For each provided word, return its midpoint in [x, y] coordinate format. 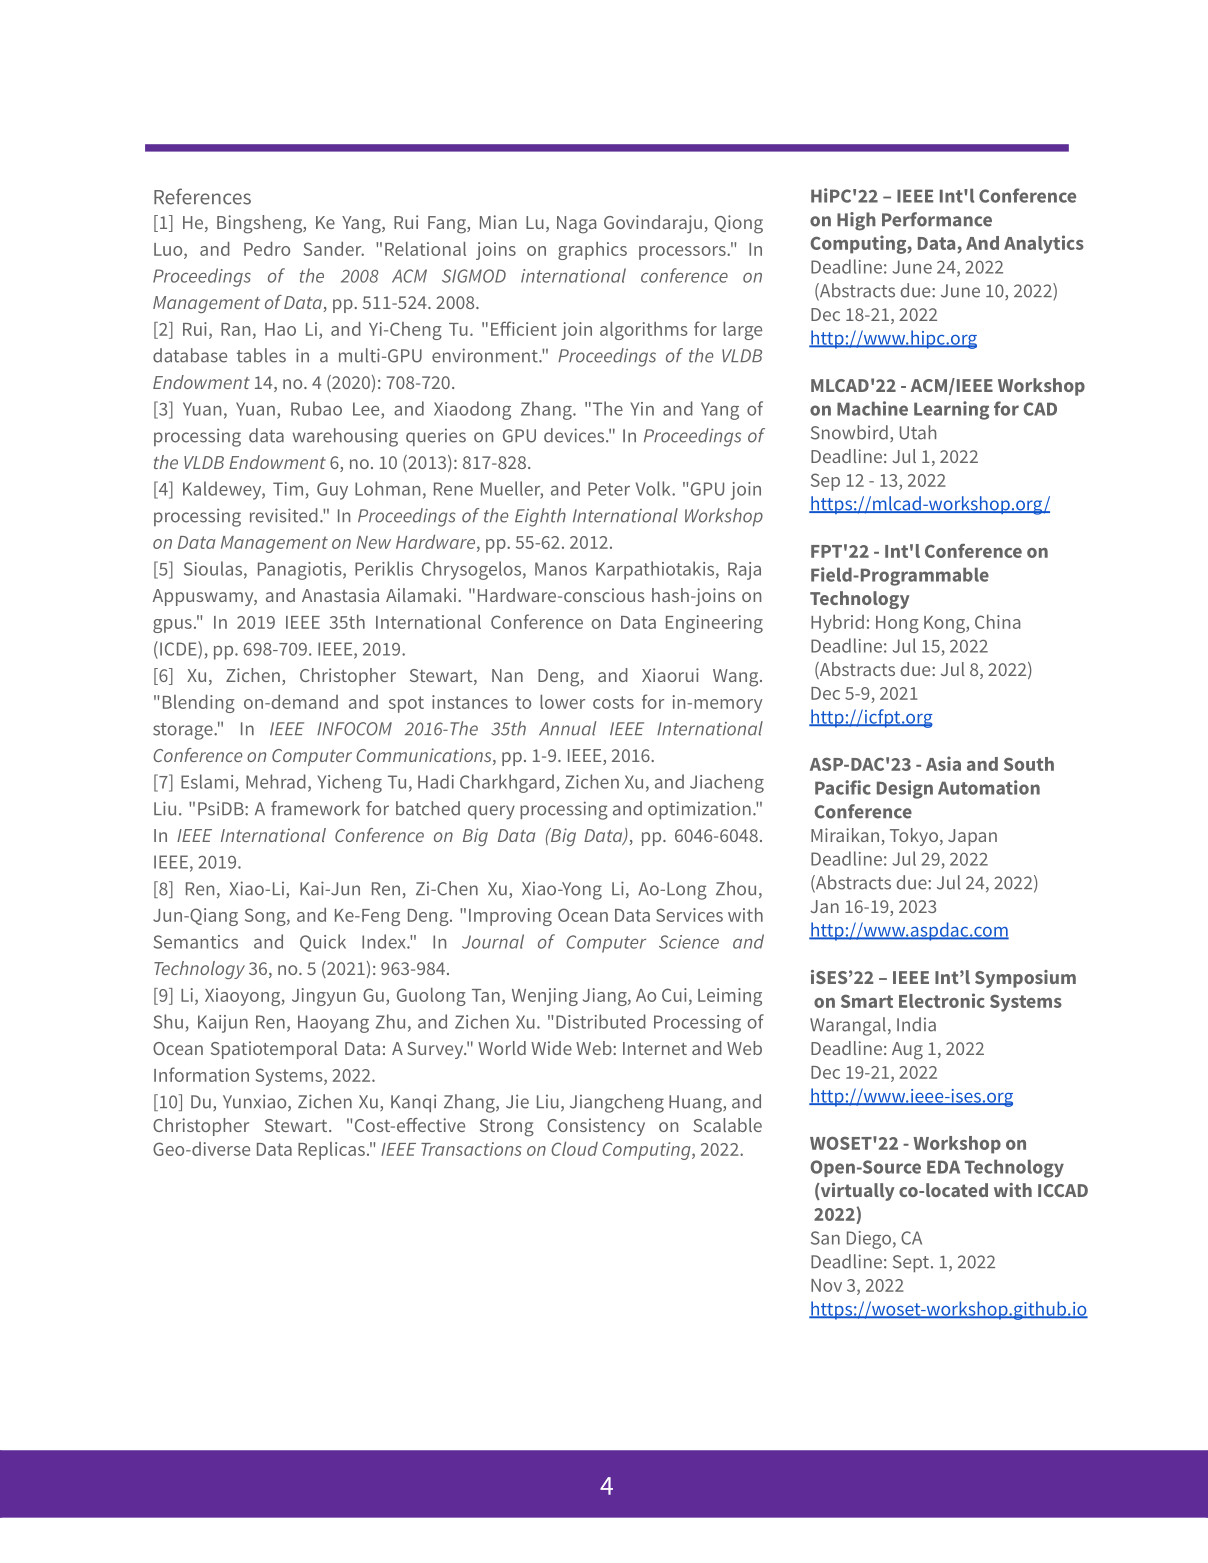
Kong [945, 624]
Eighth [540, 517]
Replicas [331, 1151]
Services [689, 915]
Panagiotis [301, 571]
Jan [824, 906]
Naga [576, 225]
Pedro [267, 249]
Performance [937, 219]
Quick [323, 943]
